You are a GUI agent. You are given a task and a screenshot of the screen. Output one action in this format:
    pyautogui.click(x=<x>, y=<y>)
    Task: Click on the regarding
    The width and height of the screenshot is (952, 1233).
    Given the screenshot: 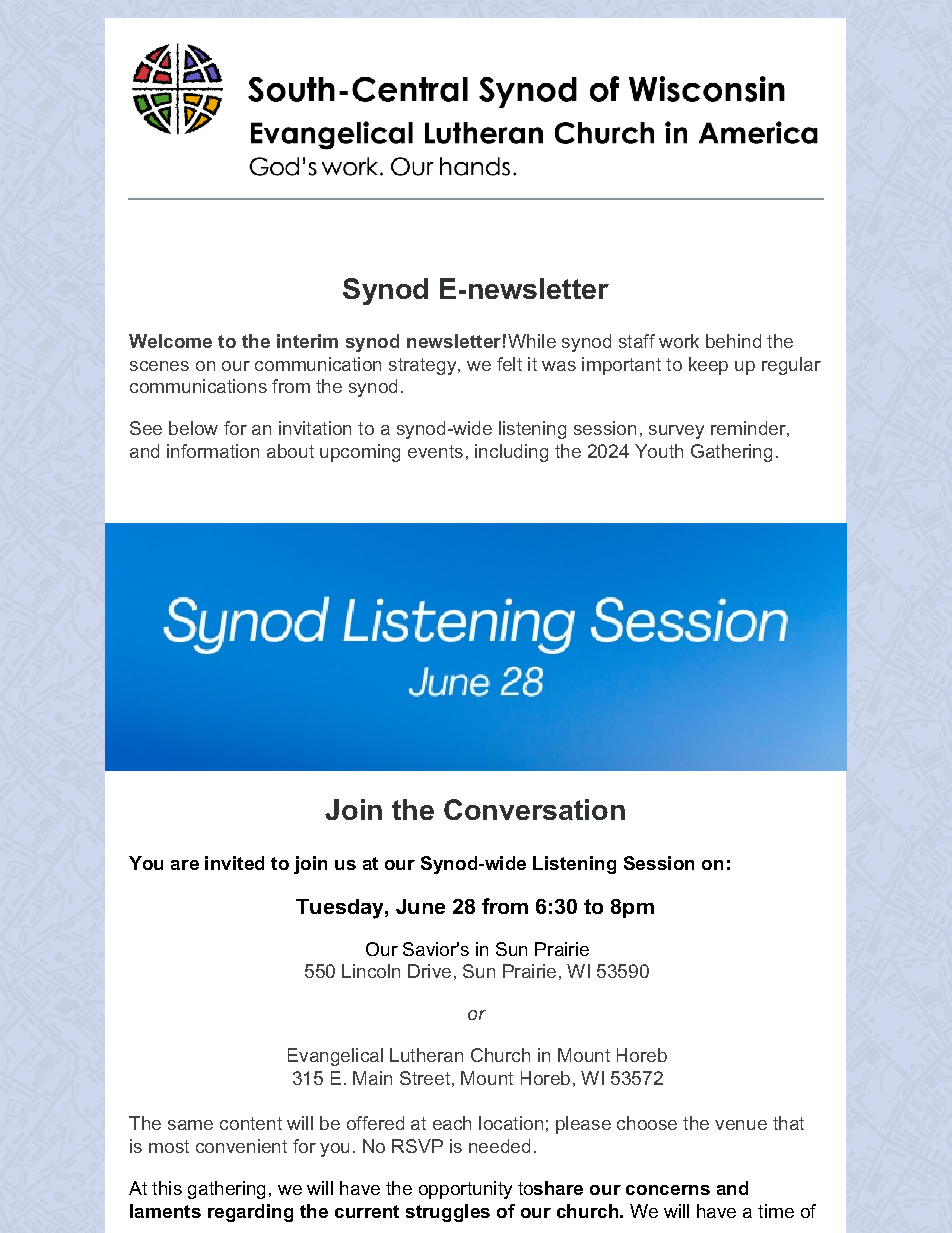 What is the action you would take?
    pyautogui.click(x=250, y=1213)
